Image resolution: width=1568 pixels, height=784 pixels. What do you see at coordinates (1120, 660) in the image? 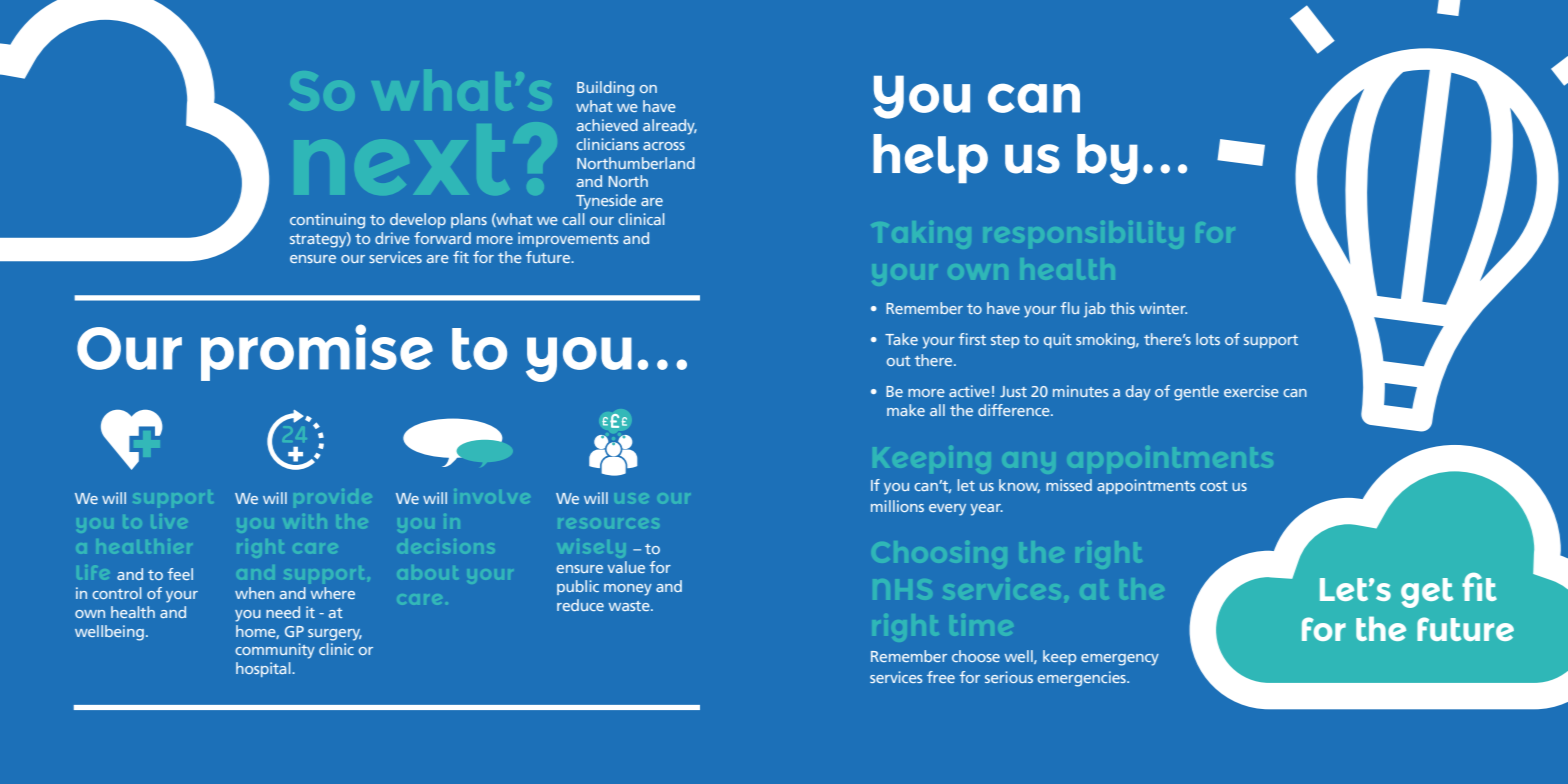
I see `emergency` at bounding box center [1120, 660].
